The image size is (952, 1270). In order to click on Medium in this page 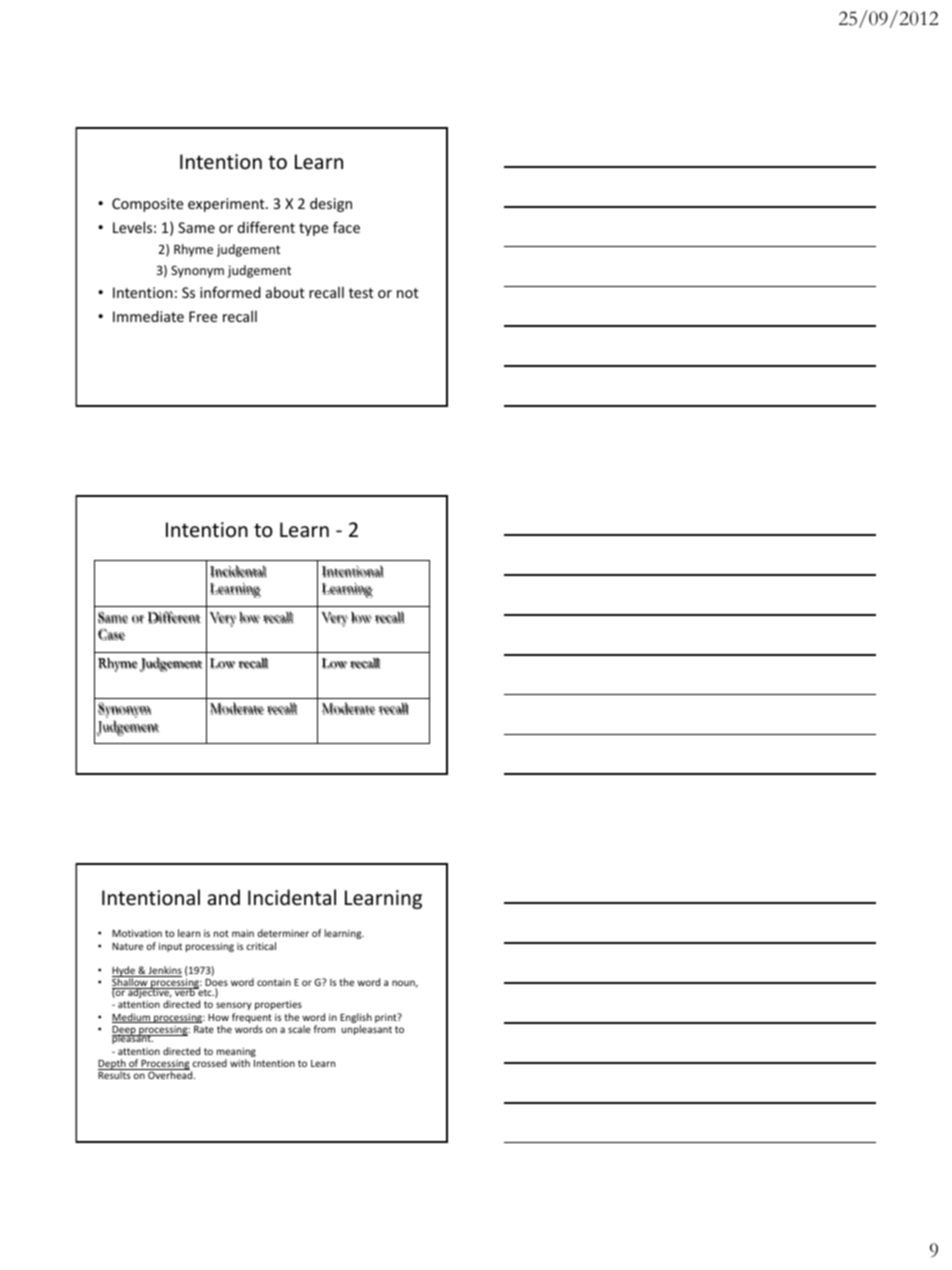, I will do `click(132, 1018)`.
